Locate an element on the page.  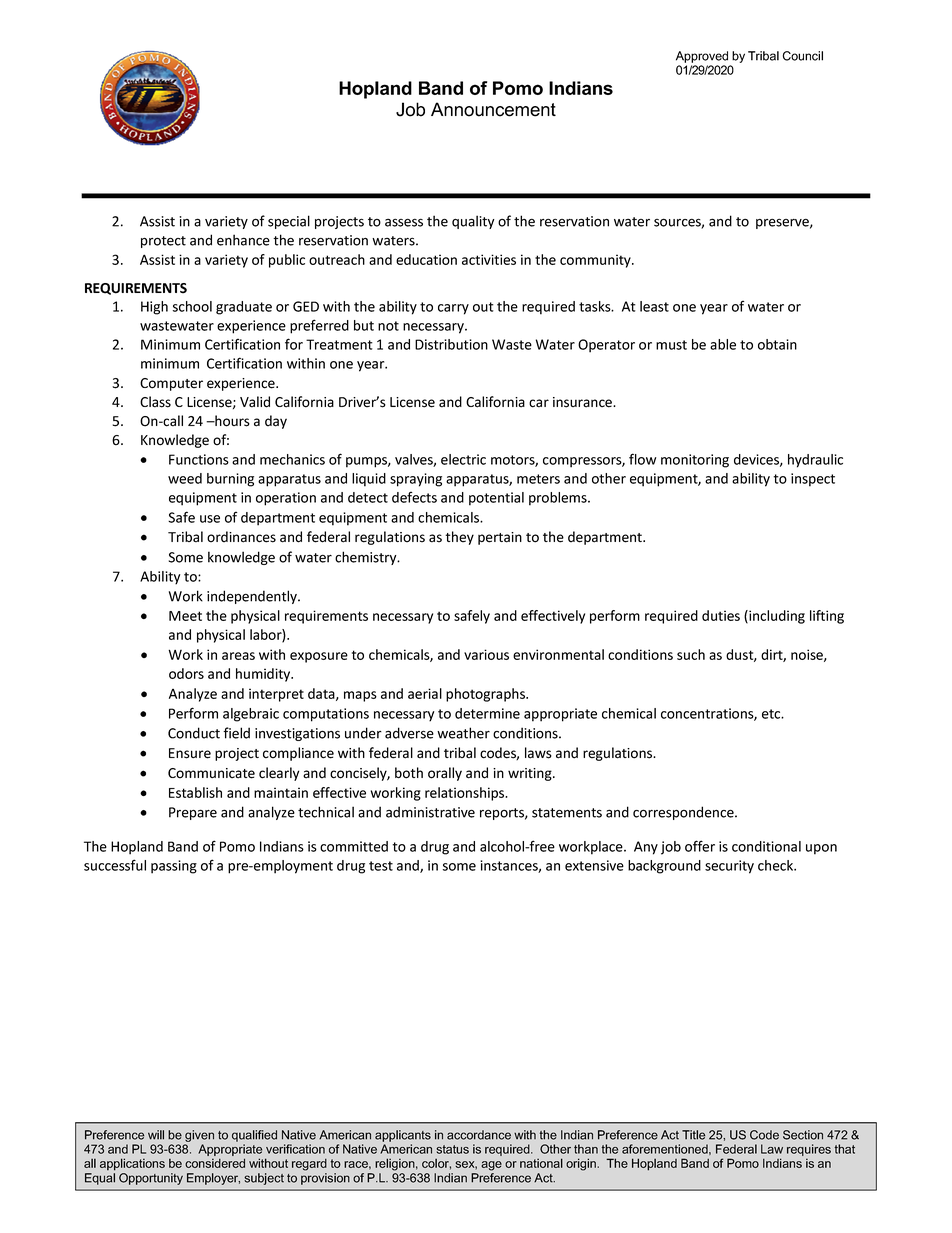
accordance is located at coordinates (479, 1135).
